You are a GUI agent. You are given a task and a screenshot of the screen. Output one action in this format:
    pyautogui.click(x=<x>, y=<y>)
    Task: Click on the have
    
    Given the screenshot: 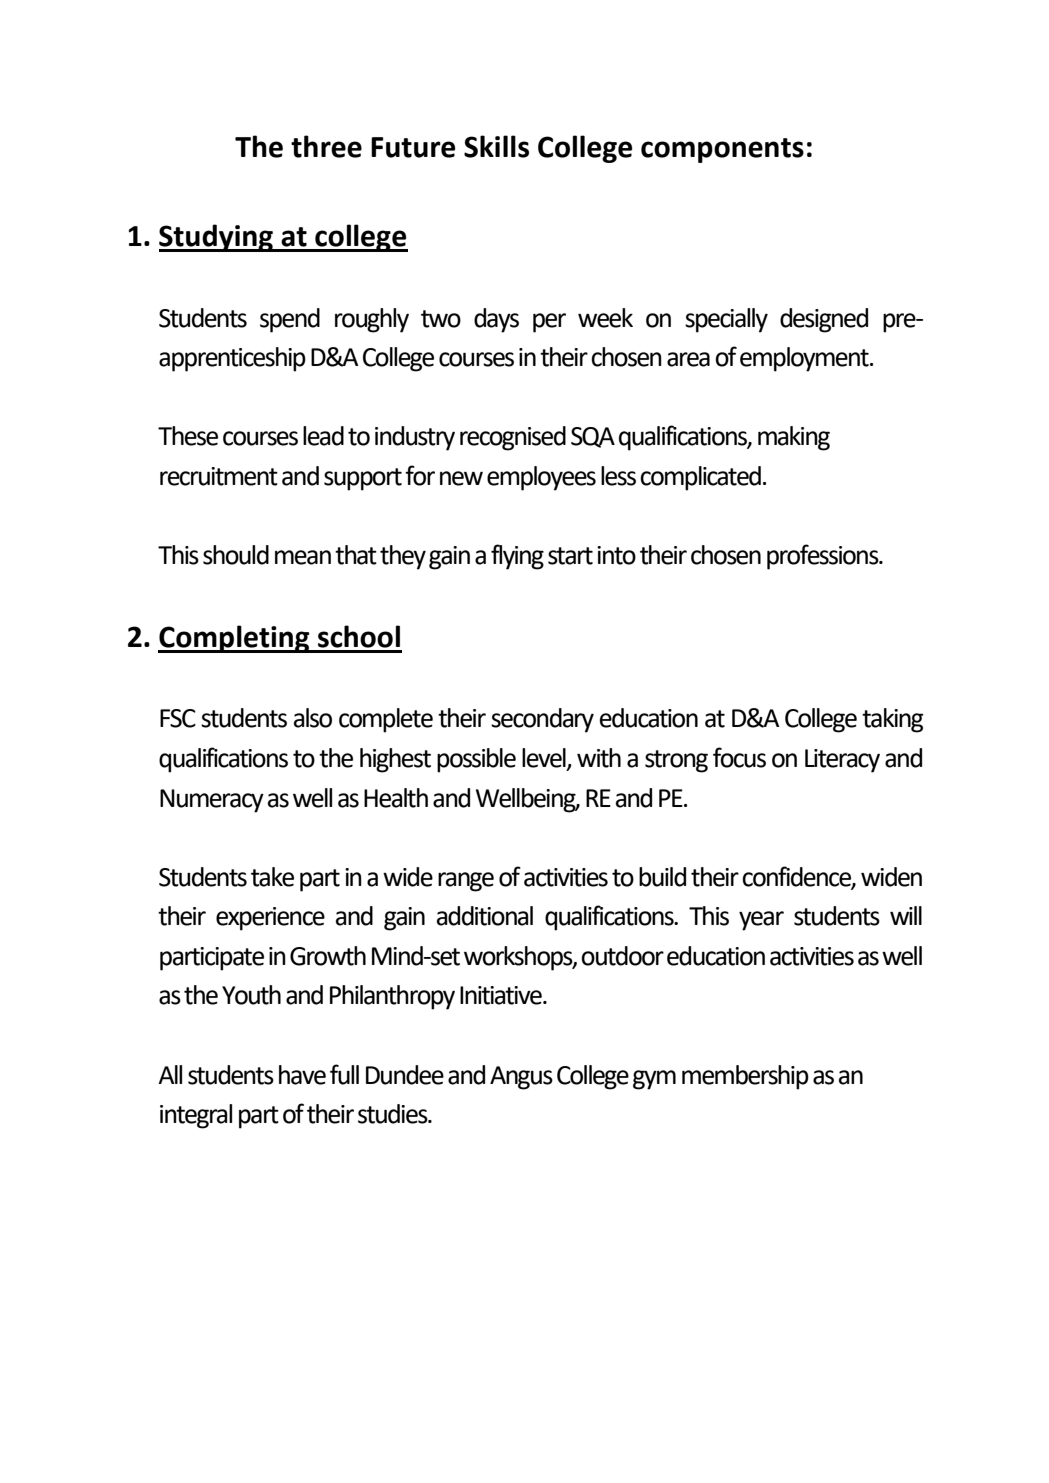 What is the action you would take?
    pyautogui.click(x=302, y=1075)
